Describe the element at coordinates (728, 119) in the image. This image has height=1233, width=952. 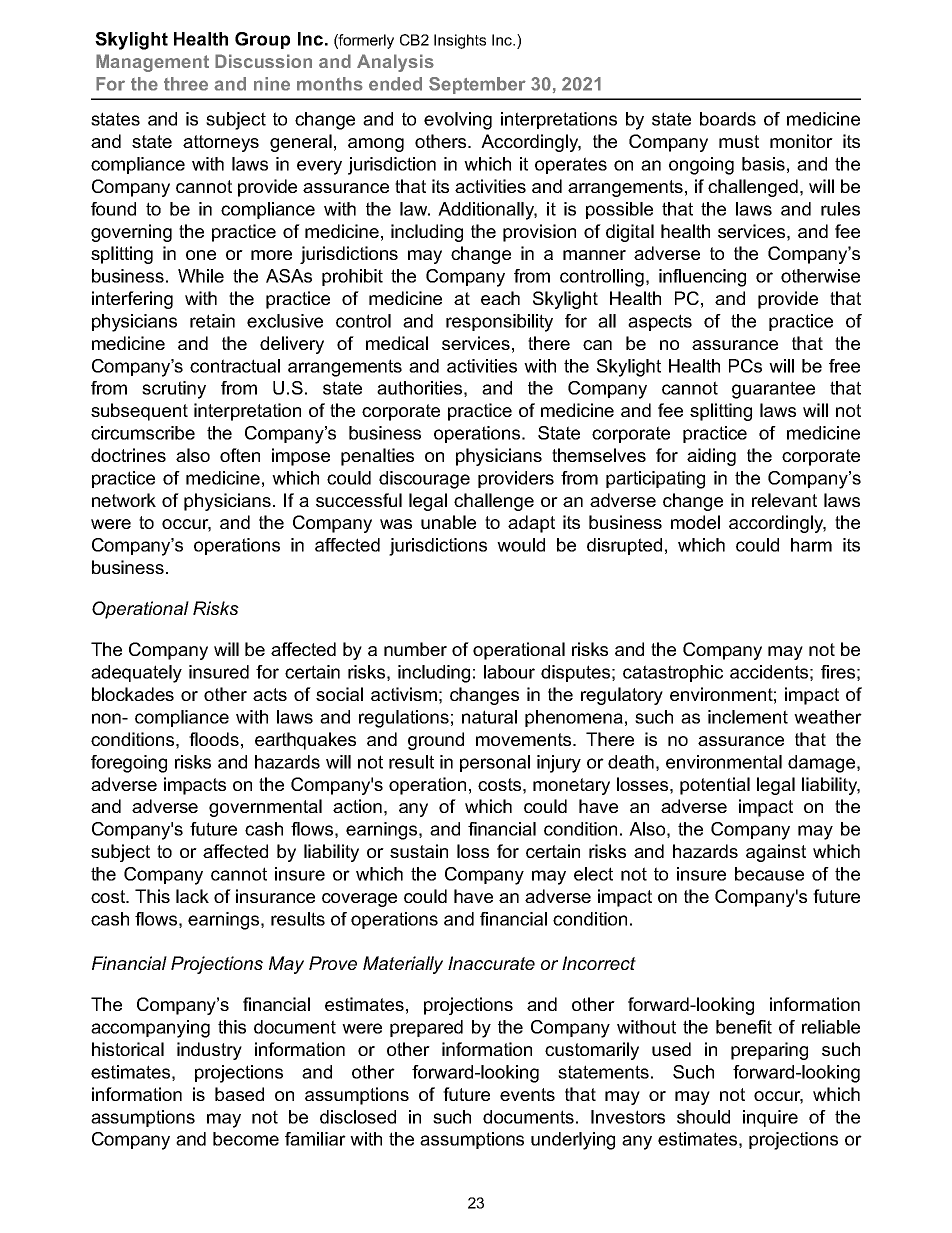
I see `boards` at that location.
